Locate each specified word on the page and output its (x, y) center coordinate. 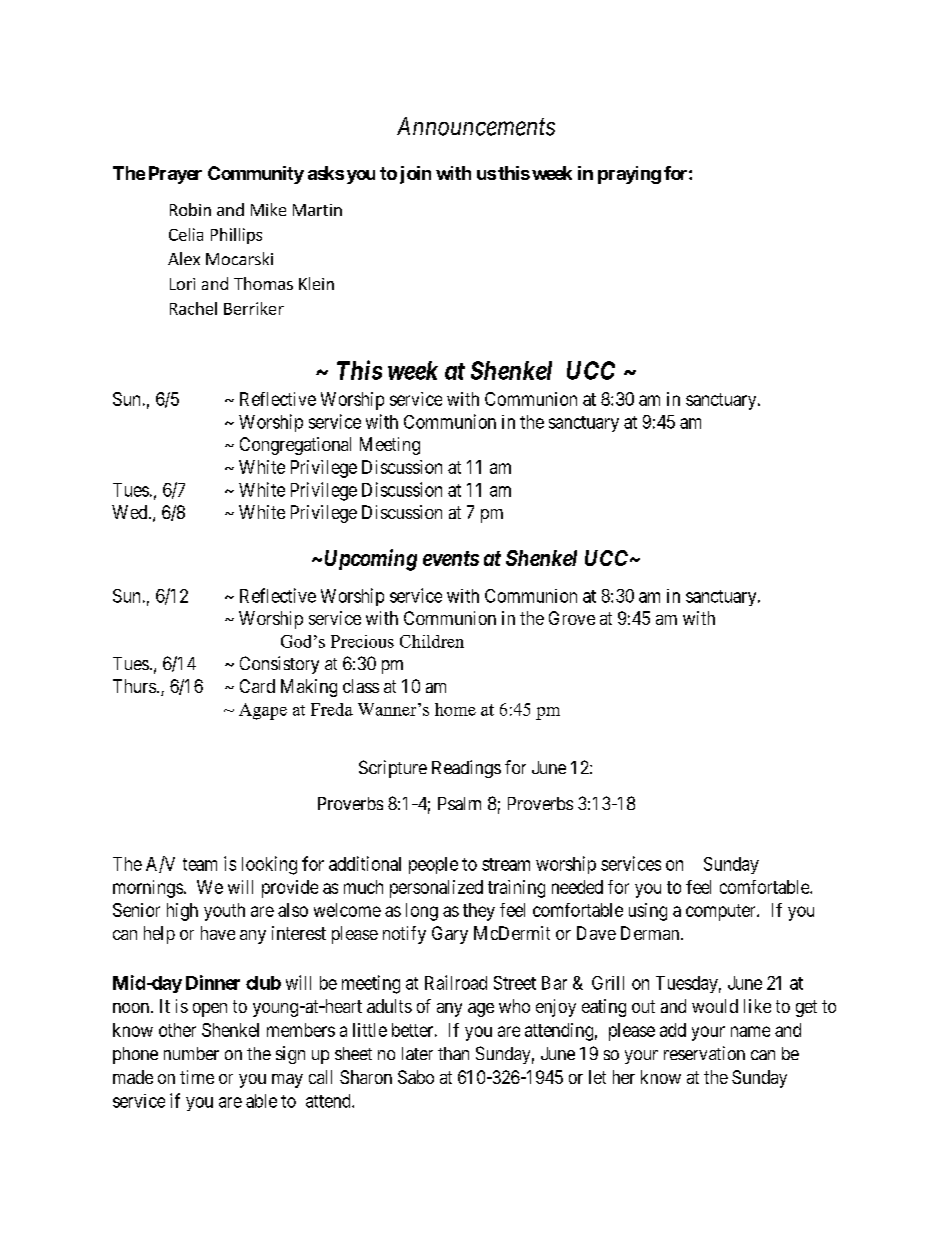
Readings (466, 769)
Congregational (295, 446)
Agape (263, 711)
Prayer (175, 175)
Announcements (476, 126)
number (191, 1053)
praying (629, 175)
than (453, 1053)
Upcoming (371, 560)
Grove (572, 618)
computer (722, 912)
